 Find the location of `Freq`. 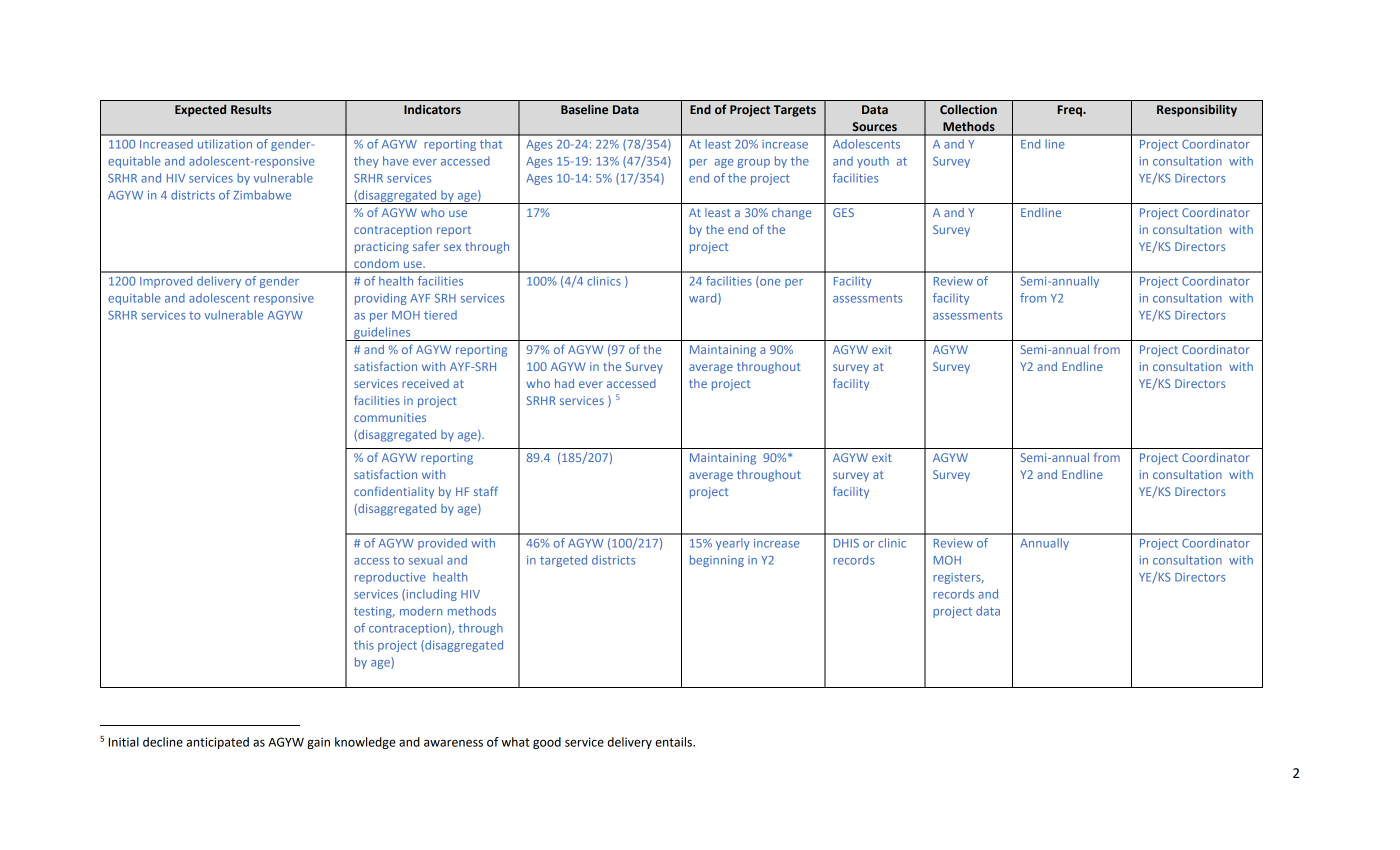

Freq is located at coordinates (1070, 111).
